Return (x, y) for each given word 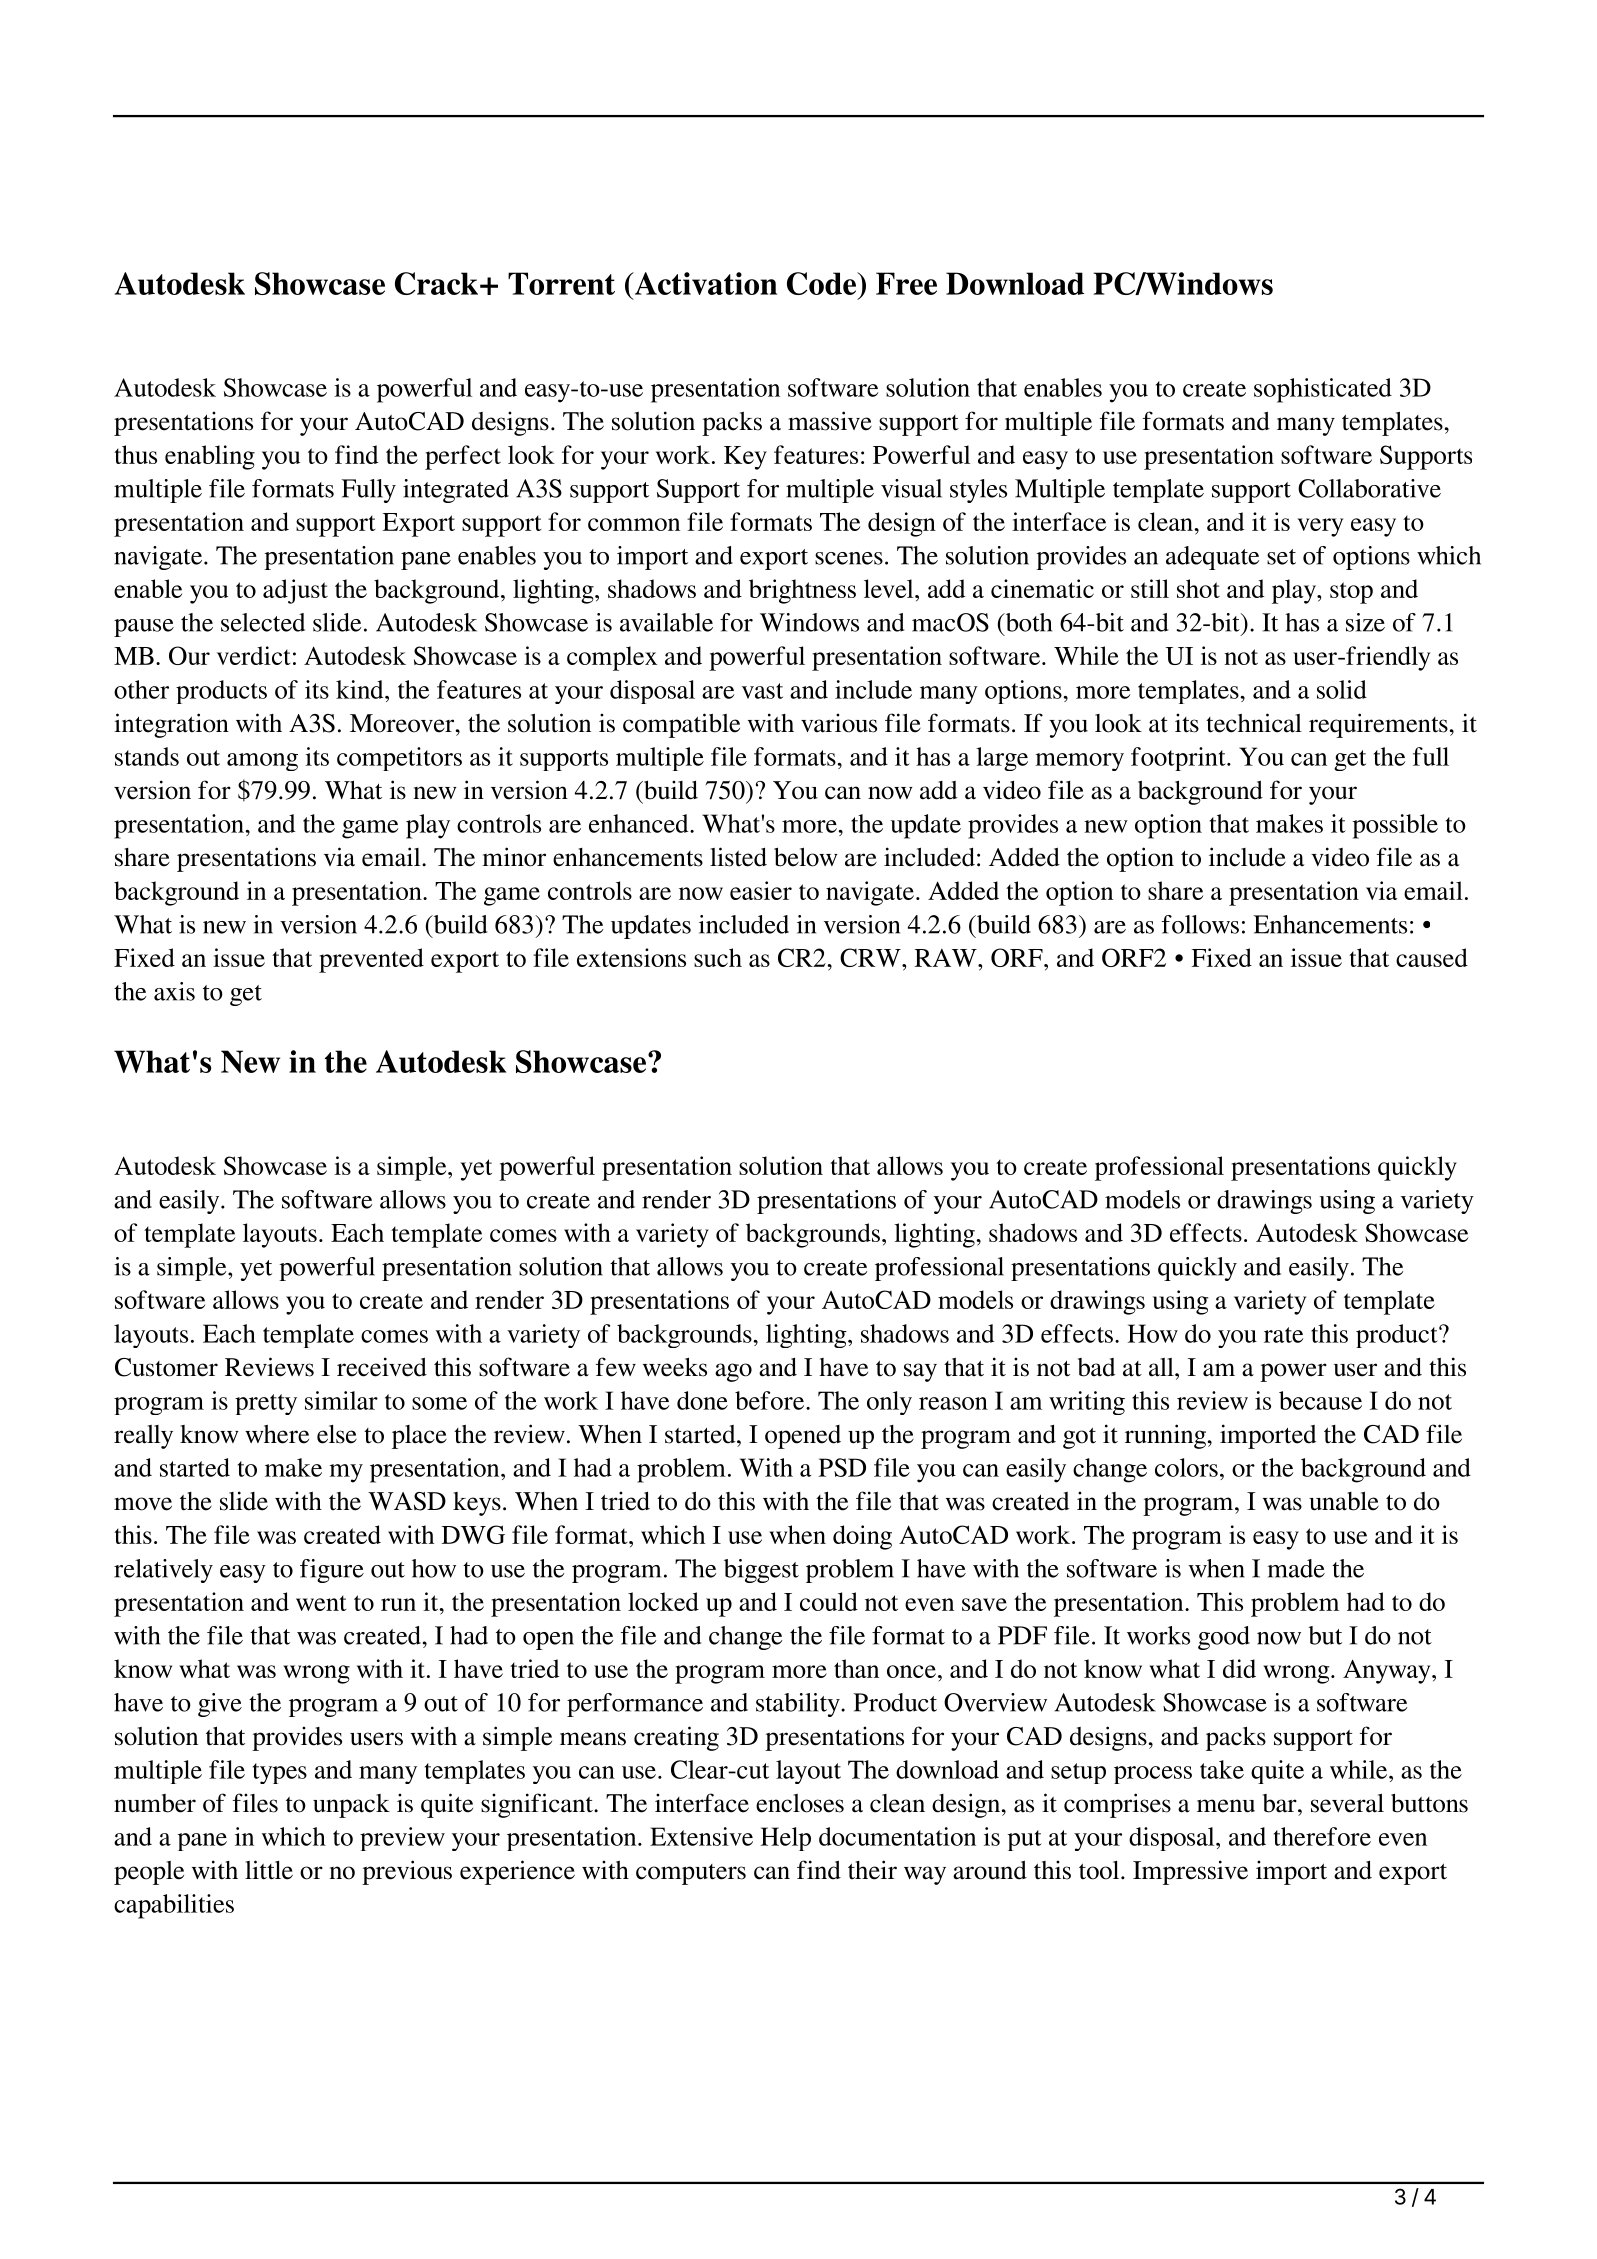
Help (786, 1839)
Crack (436, 283)
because (1320, 1400)
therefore (1322, 1836)
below (806, 857)
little (269, 1870)
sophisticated (1323, 390)
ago (733, 1372)
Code (823, 283)
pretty (266, 1404)
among (262, 762)
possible (1395, 826)
